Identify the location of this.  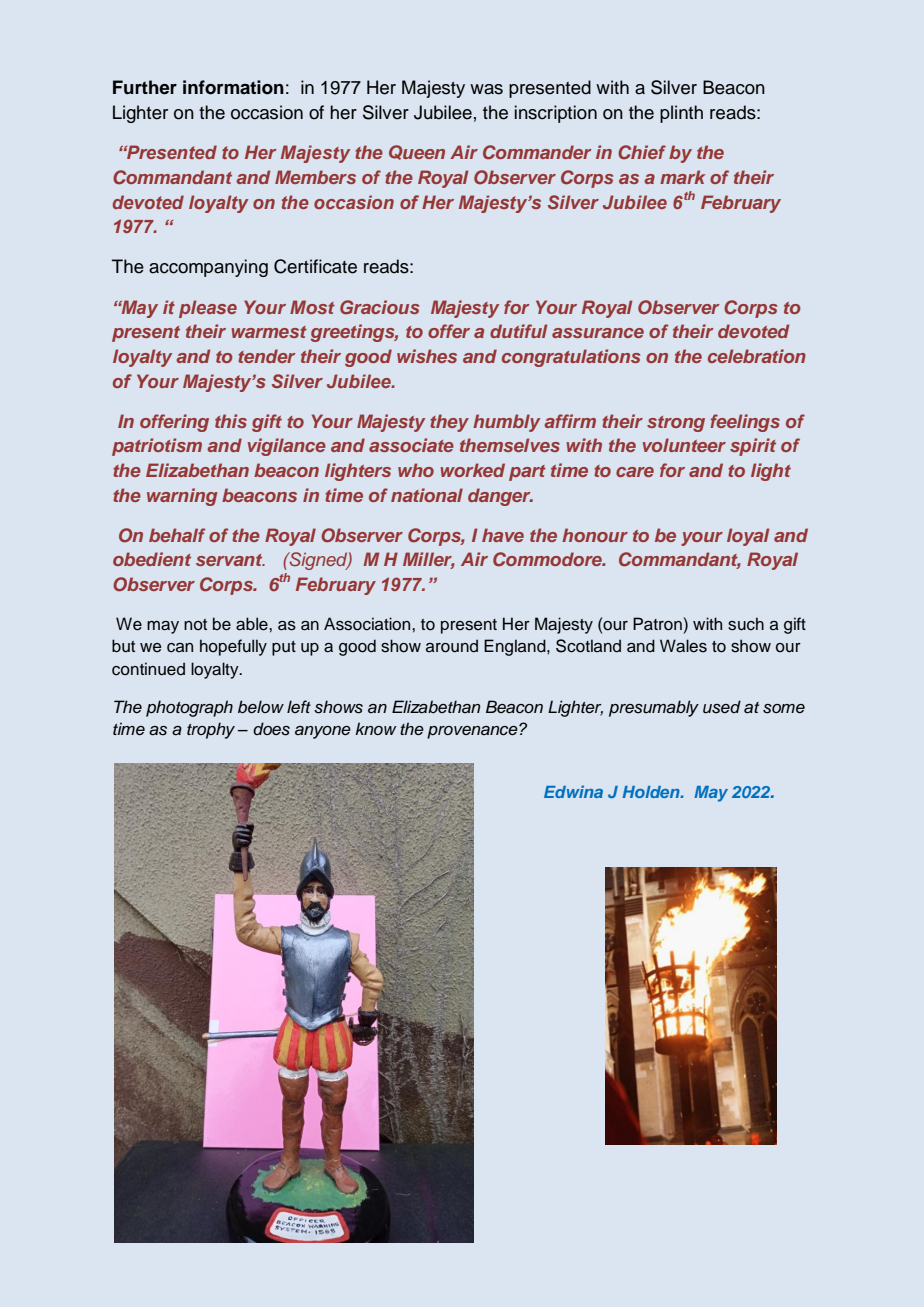
(231, 421).
